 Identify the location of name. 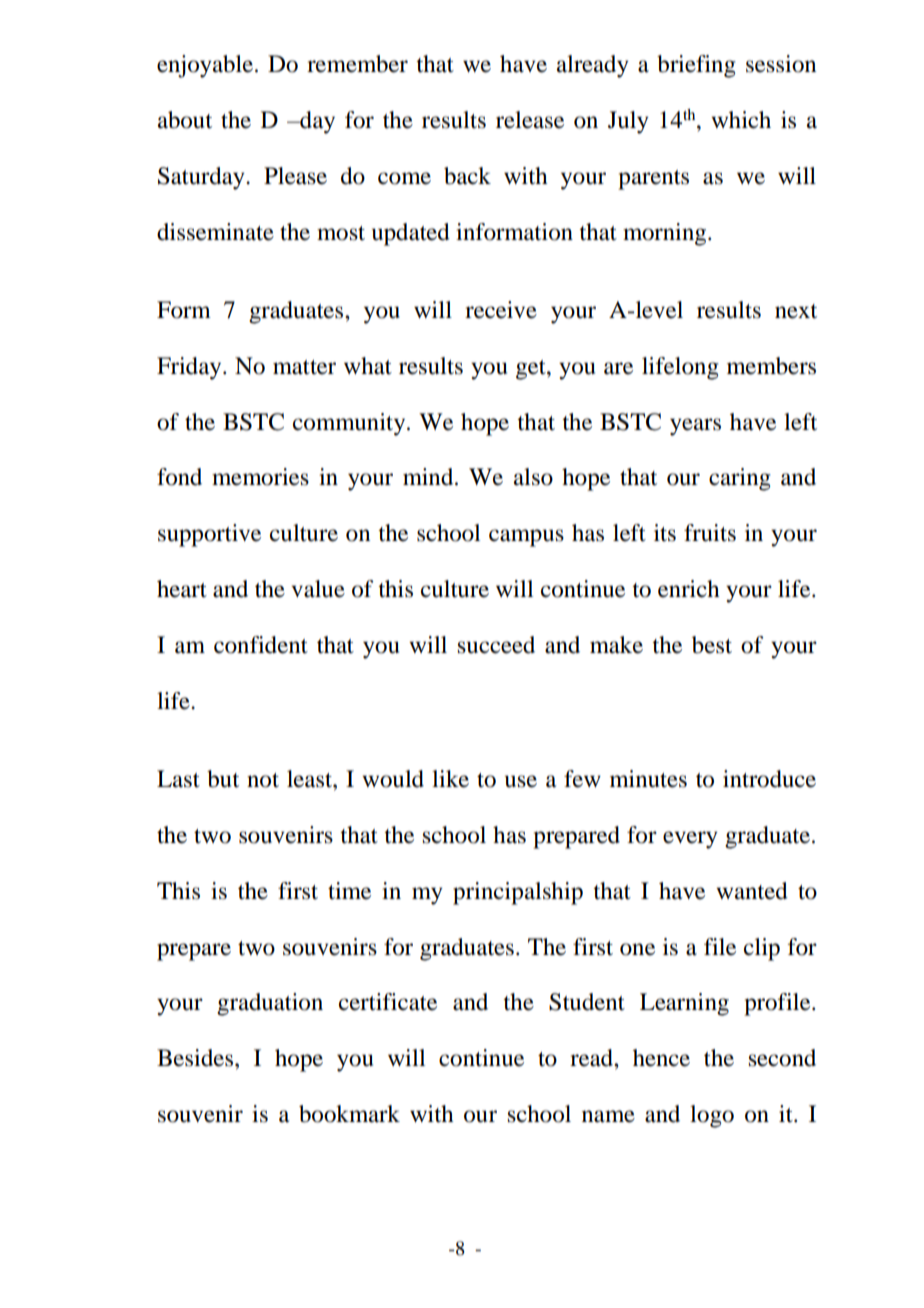
(608, 1116).
